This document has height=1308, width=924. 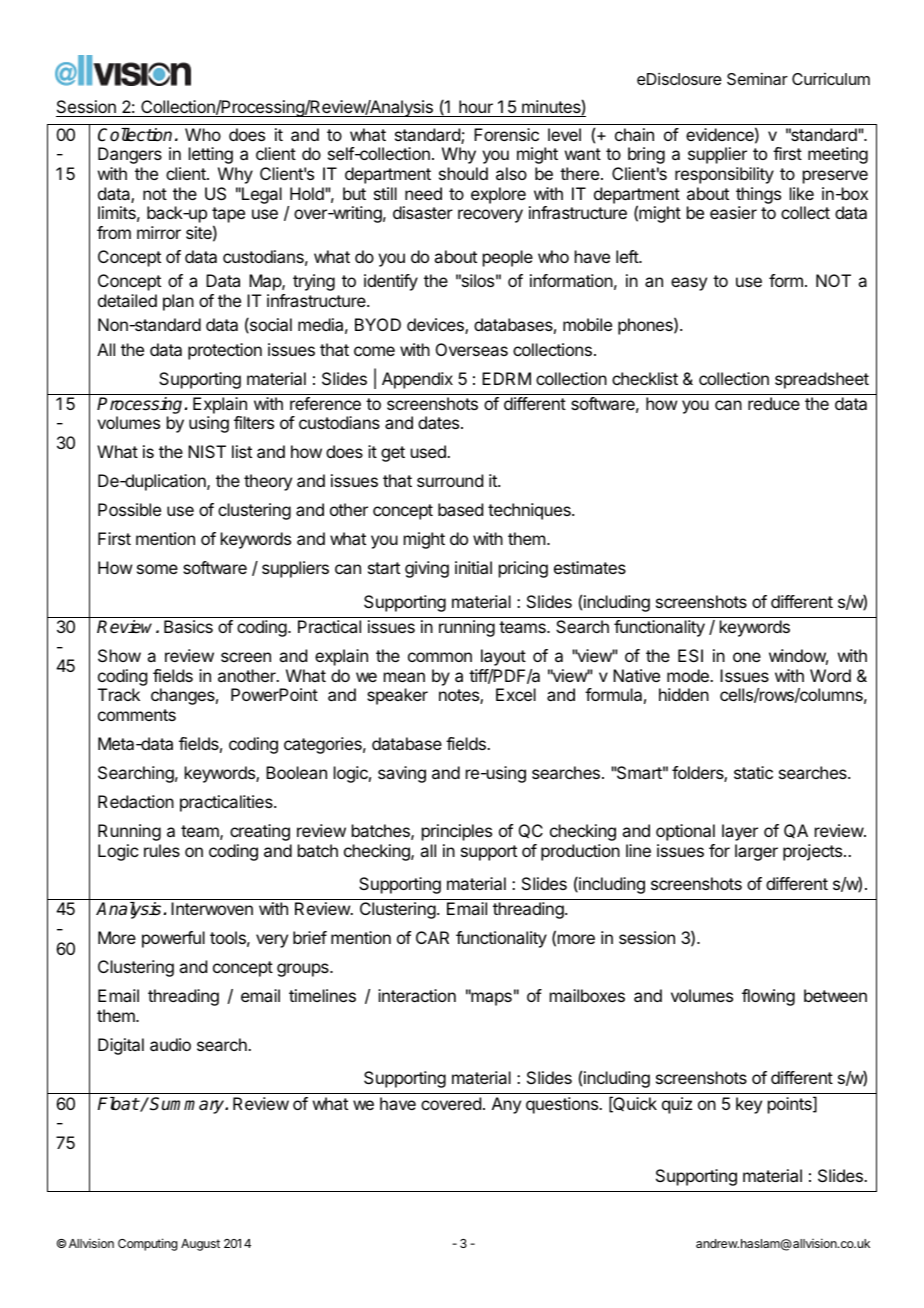 What do you see at coordinates (476, 106) in the document?
I see `hour` at bounding box center [476, 106].
